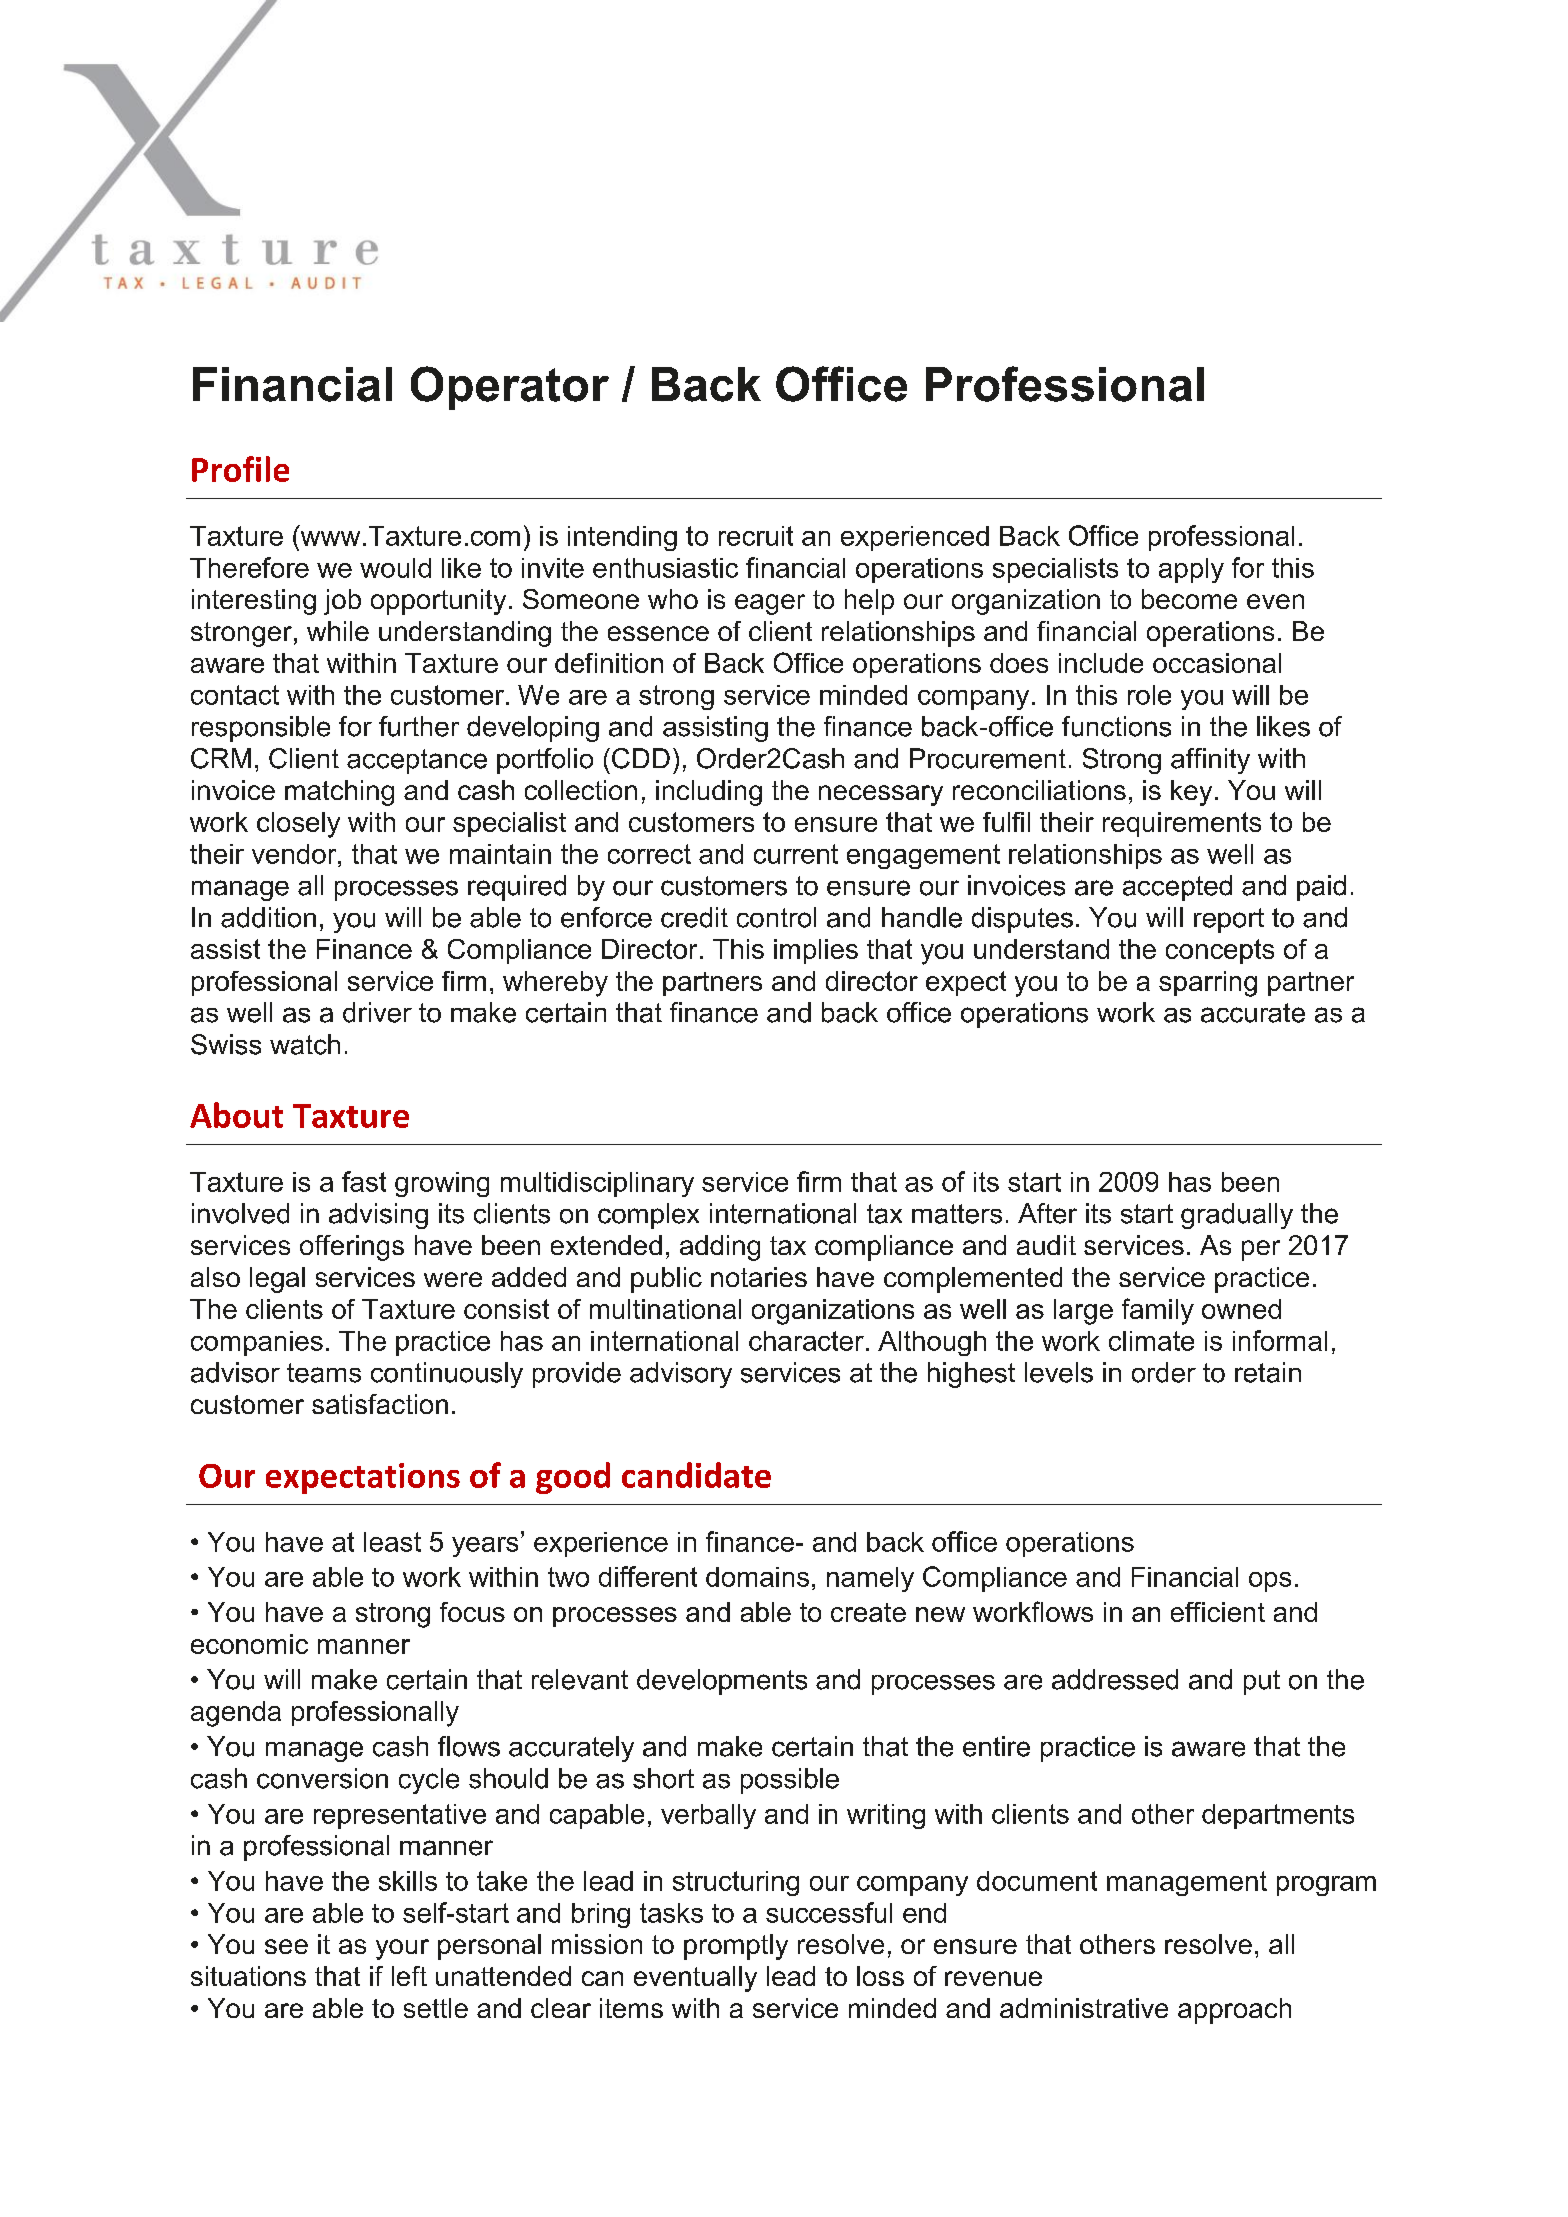 The height and width of the screenshot is (2217, 1568). What do you see at coordinates (392, 1542) in the screenshot?
I see `least` at bounding box center [392, 1542].
